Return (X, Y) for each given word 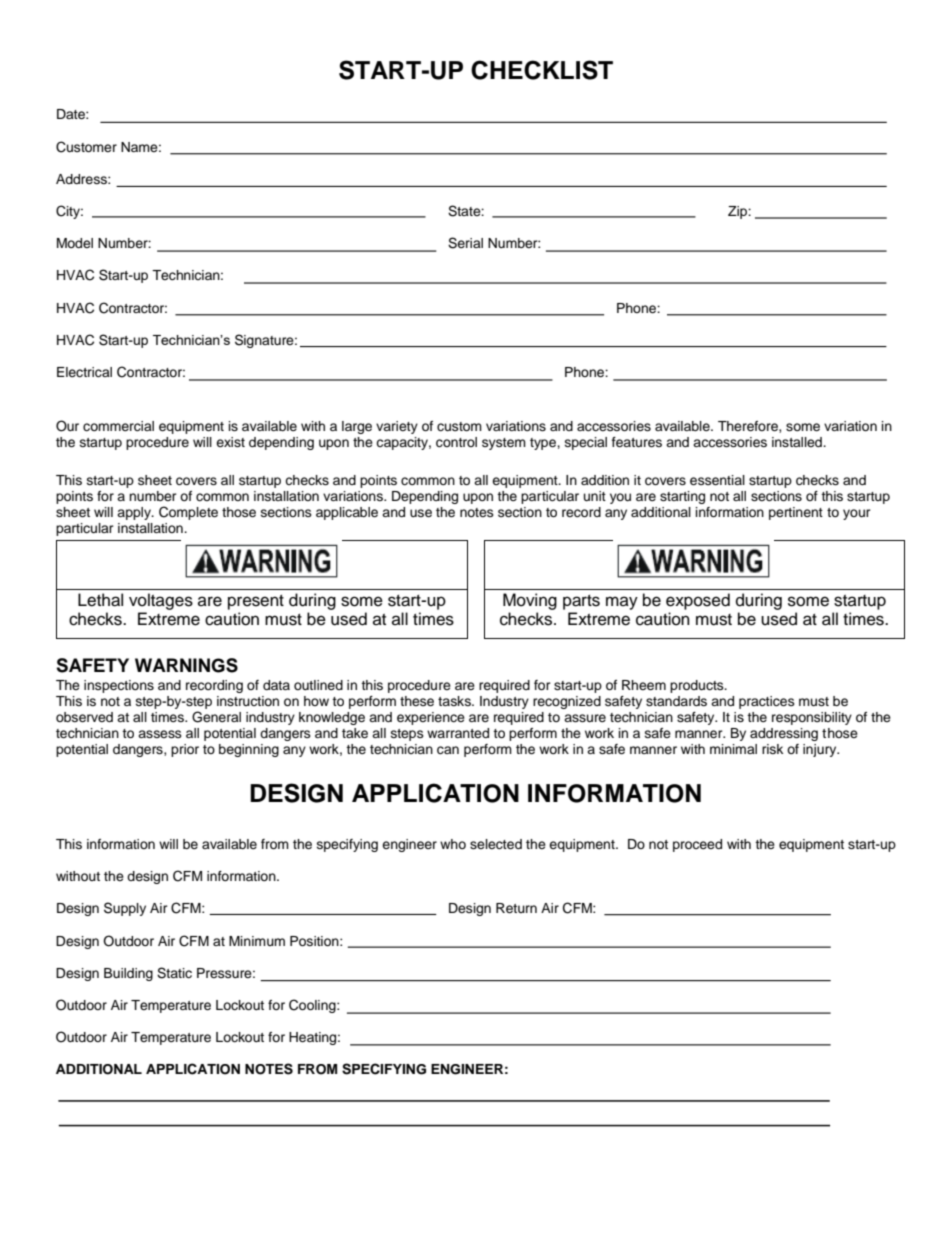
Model (75, 243)
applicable (347, 513)
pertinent (796, 513)
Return (516, 908)
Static (174, 973)
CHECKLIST (542, 70)
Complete (188, 513)
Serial (465, 243)
